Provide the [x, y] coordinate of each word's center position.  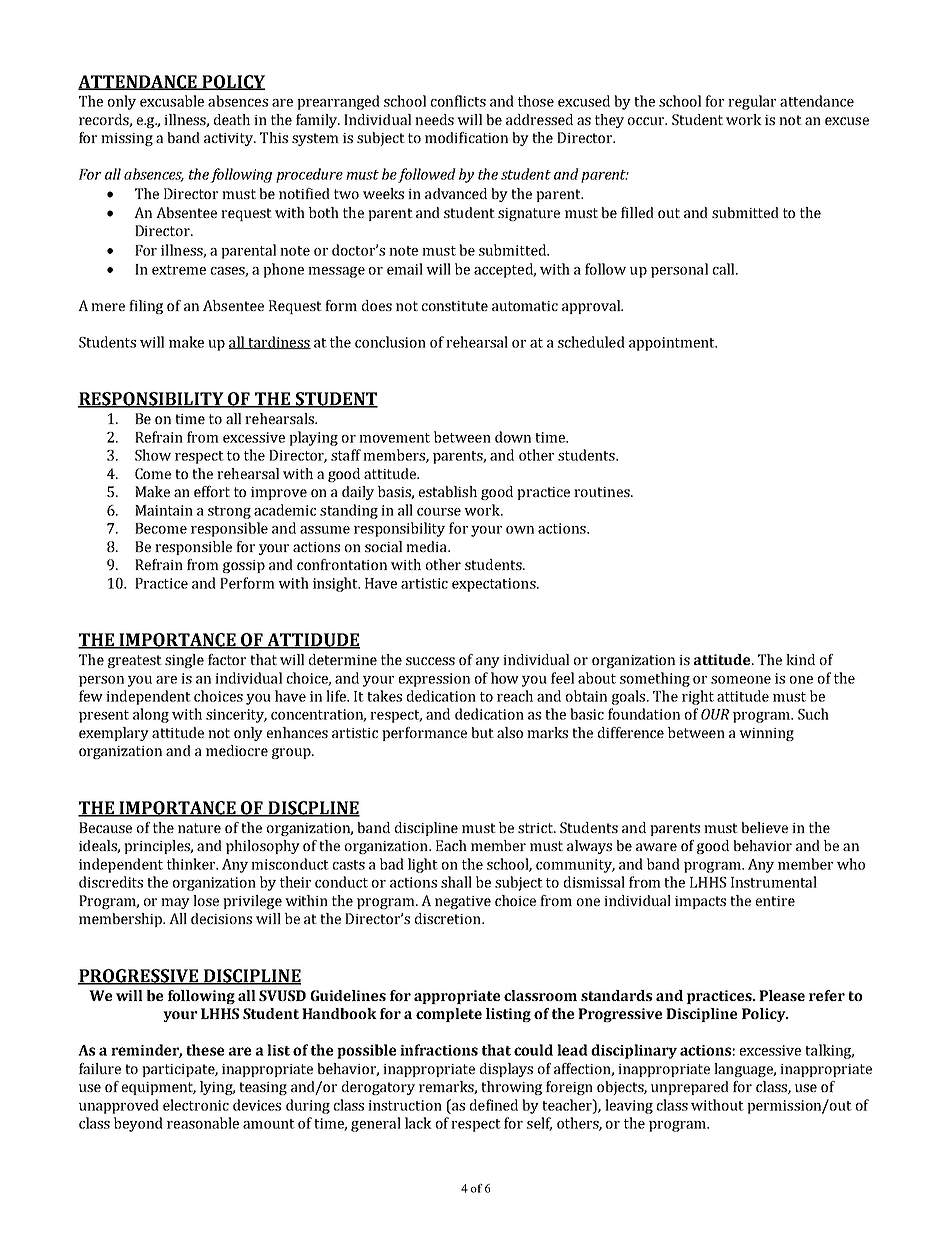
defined [494, 1105]
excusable [172, 101]
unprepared [690, 1088]
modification [466, 137]
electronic [196, 1105]
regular [752, 102]
